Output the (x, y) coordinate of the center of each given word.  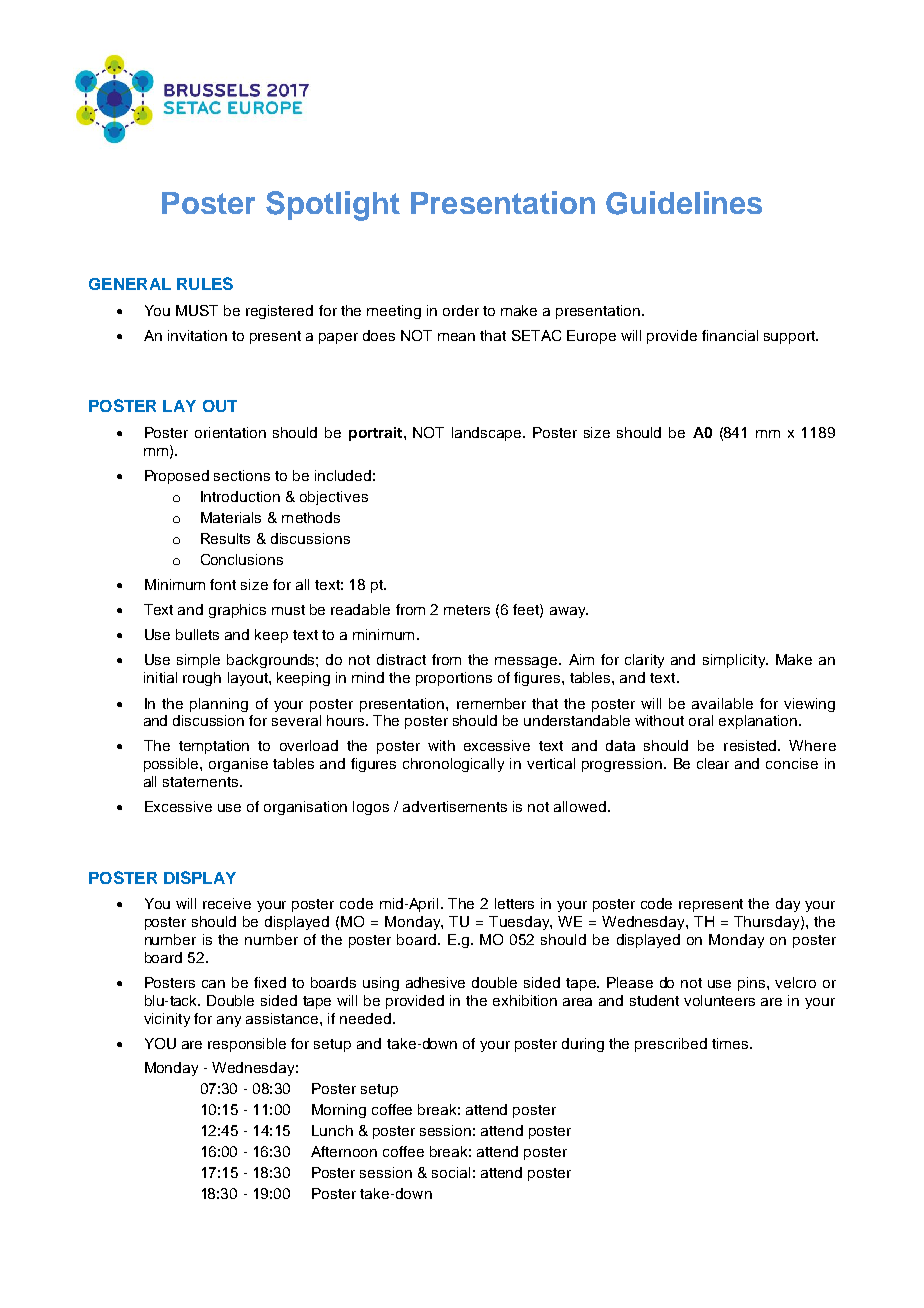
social (451, 1172)
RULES (205, 283)
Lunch (332, 1130)
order (461, 310)
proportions (454, 679)
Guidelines (684, 203)
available (722, 703)
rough (202, 679)
